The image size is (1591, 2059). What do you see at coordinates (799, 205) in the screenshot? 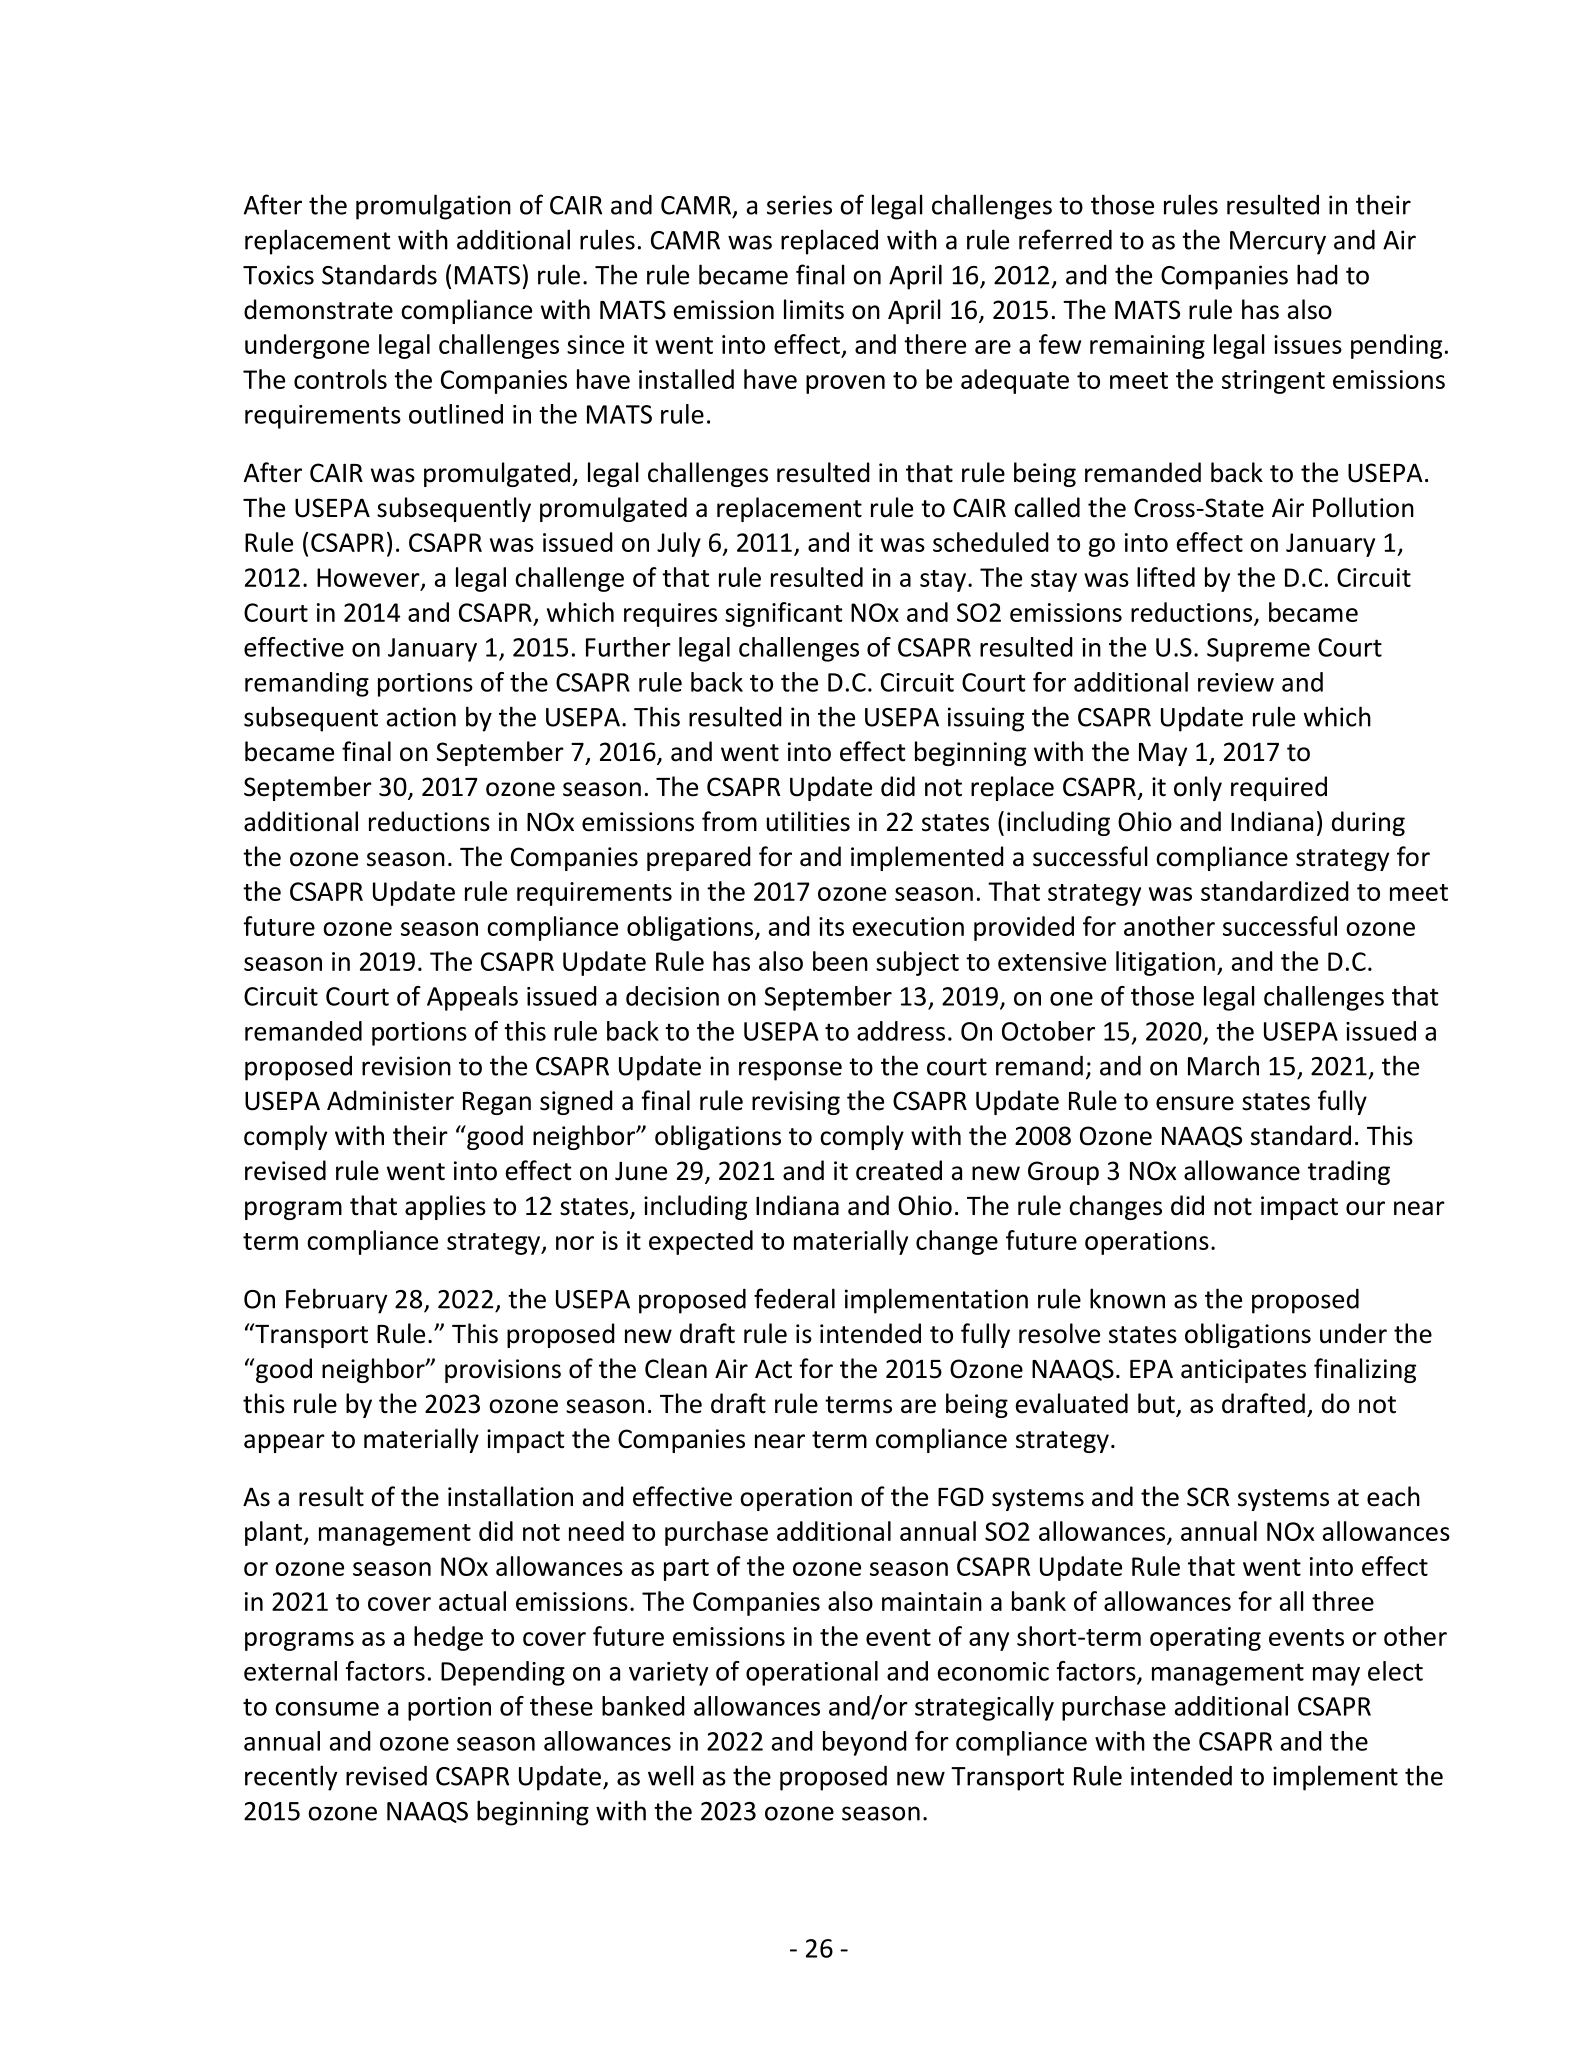
I see `series` at bounding box center [799, 205].
